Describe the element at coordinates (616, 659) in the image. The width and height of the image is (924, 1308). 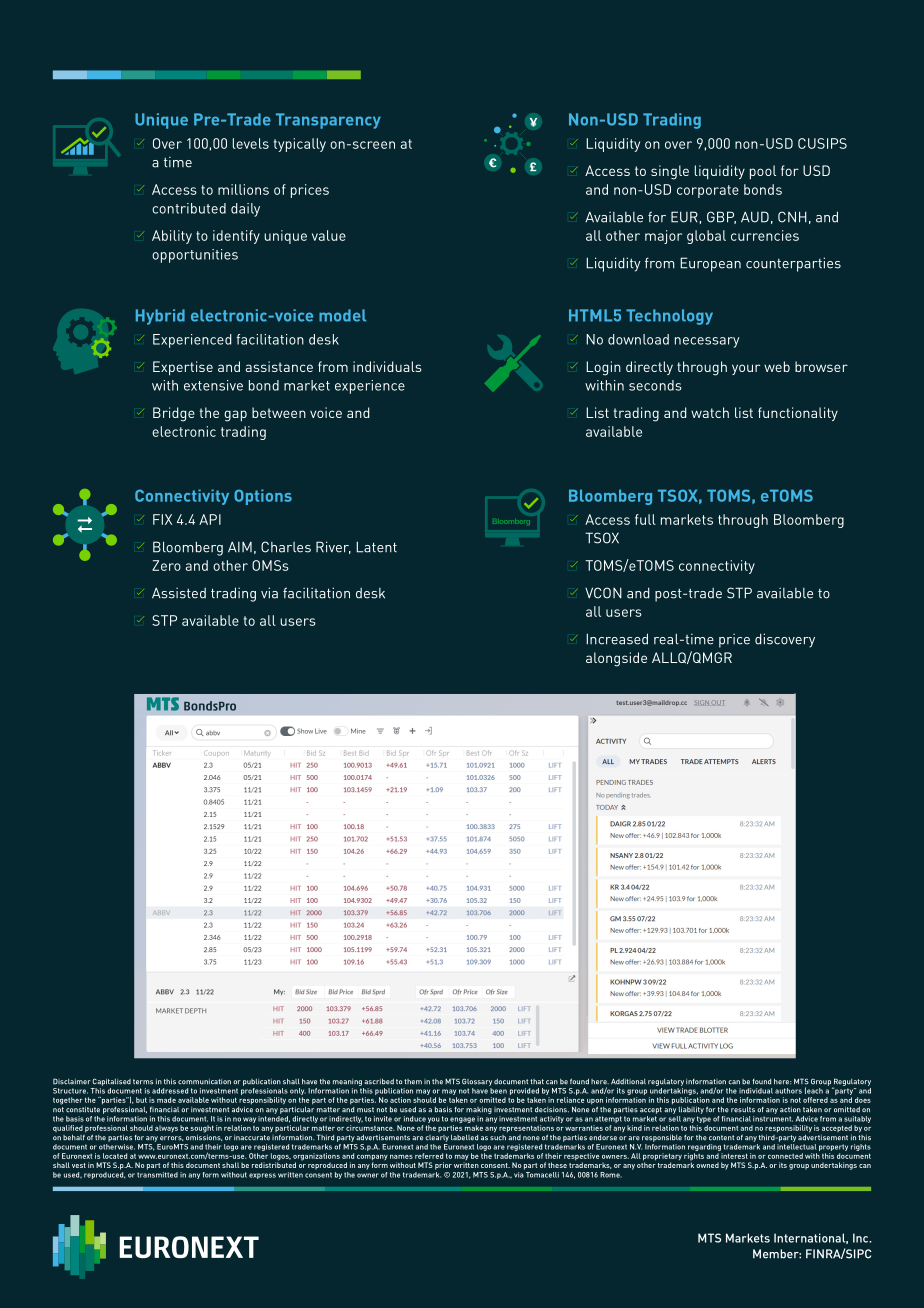
I see `alongside` at that location.
